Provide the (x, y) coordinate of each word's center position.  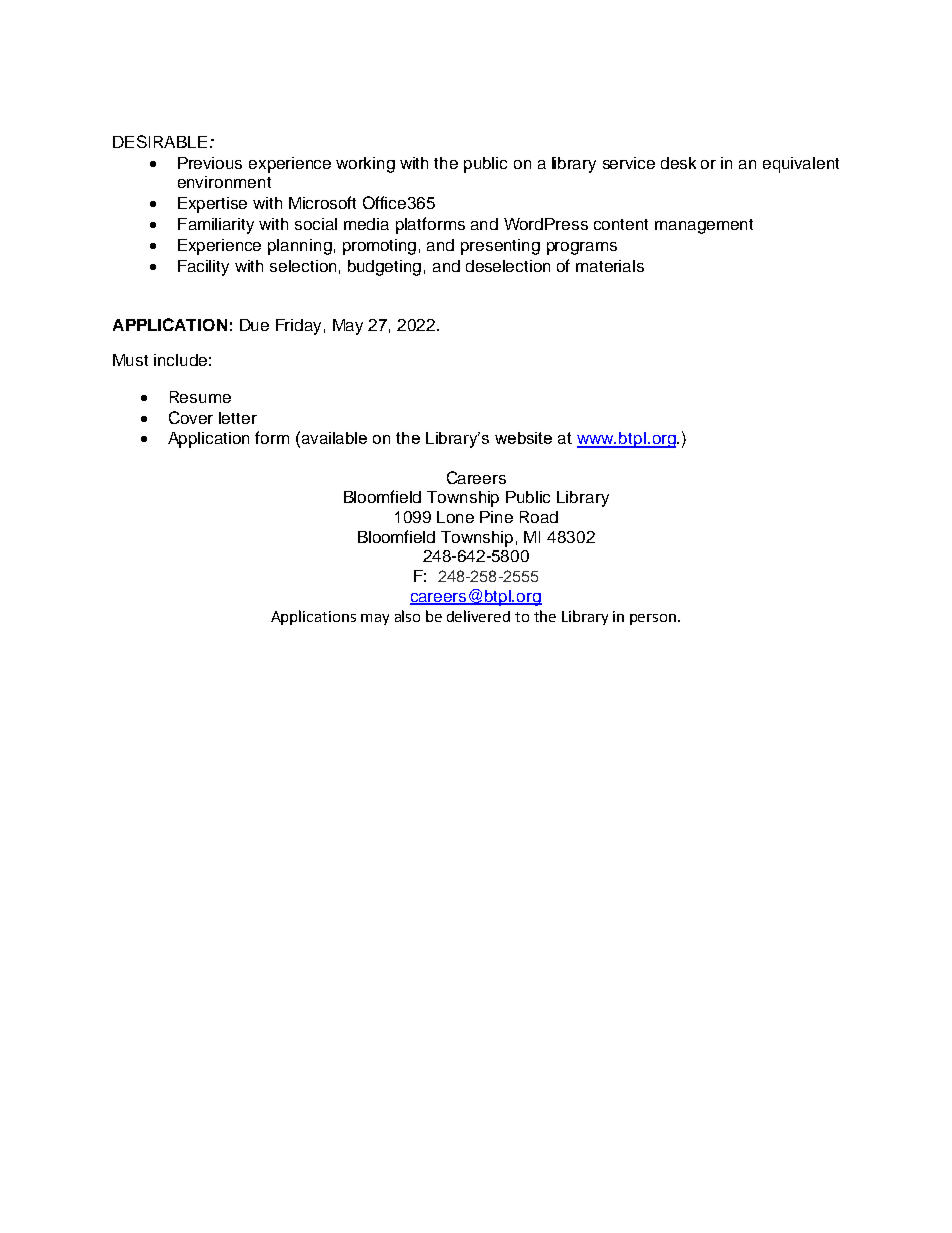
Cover (191, 417)
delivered (478, 616)
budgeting (384, 268)
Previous (210, 163)
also (407, 616)
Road (539, 517)
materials (610, 266)
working (365, 165)
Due (254, 325)
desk (678, 163)
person (654, 619)
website (523, 438)
